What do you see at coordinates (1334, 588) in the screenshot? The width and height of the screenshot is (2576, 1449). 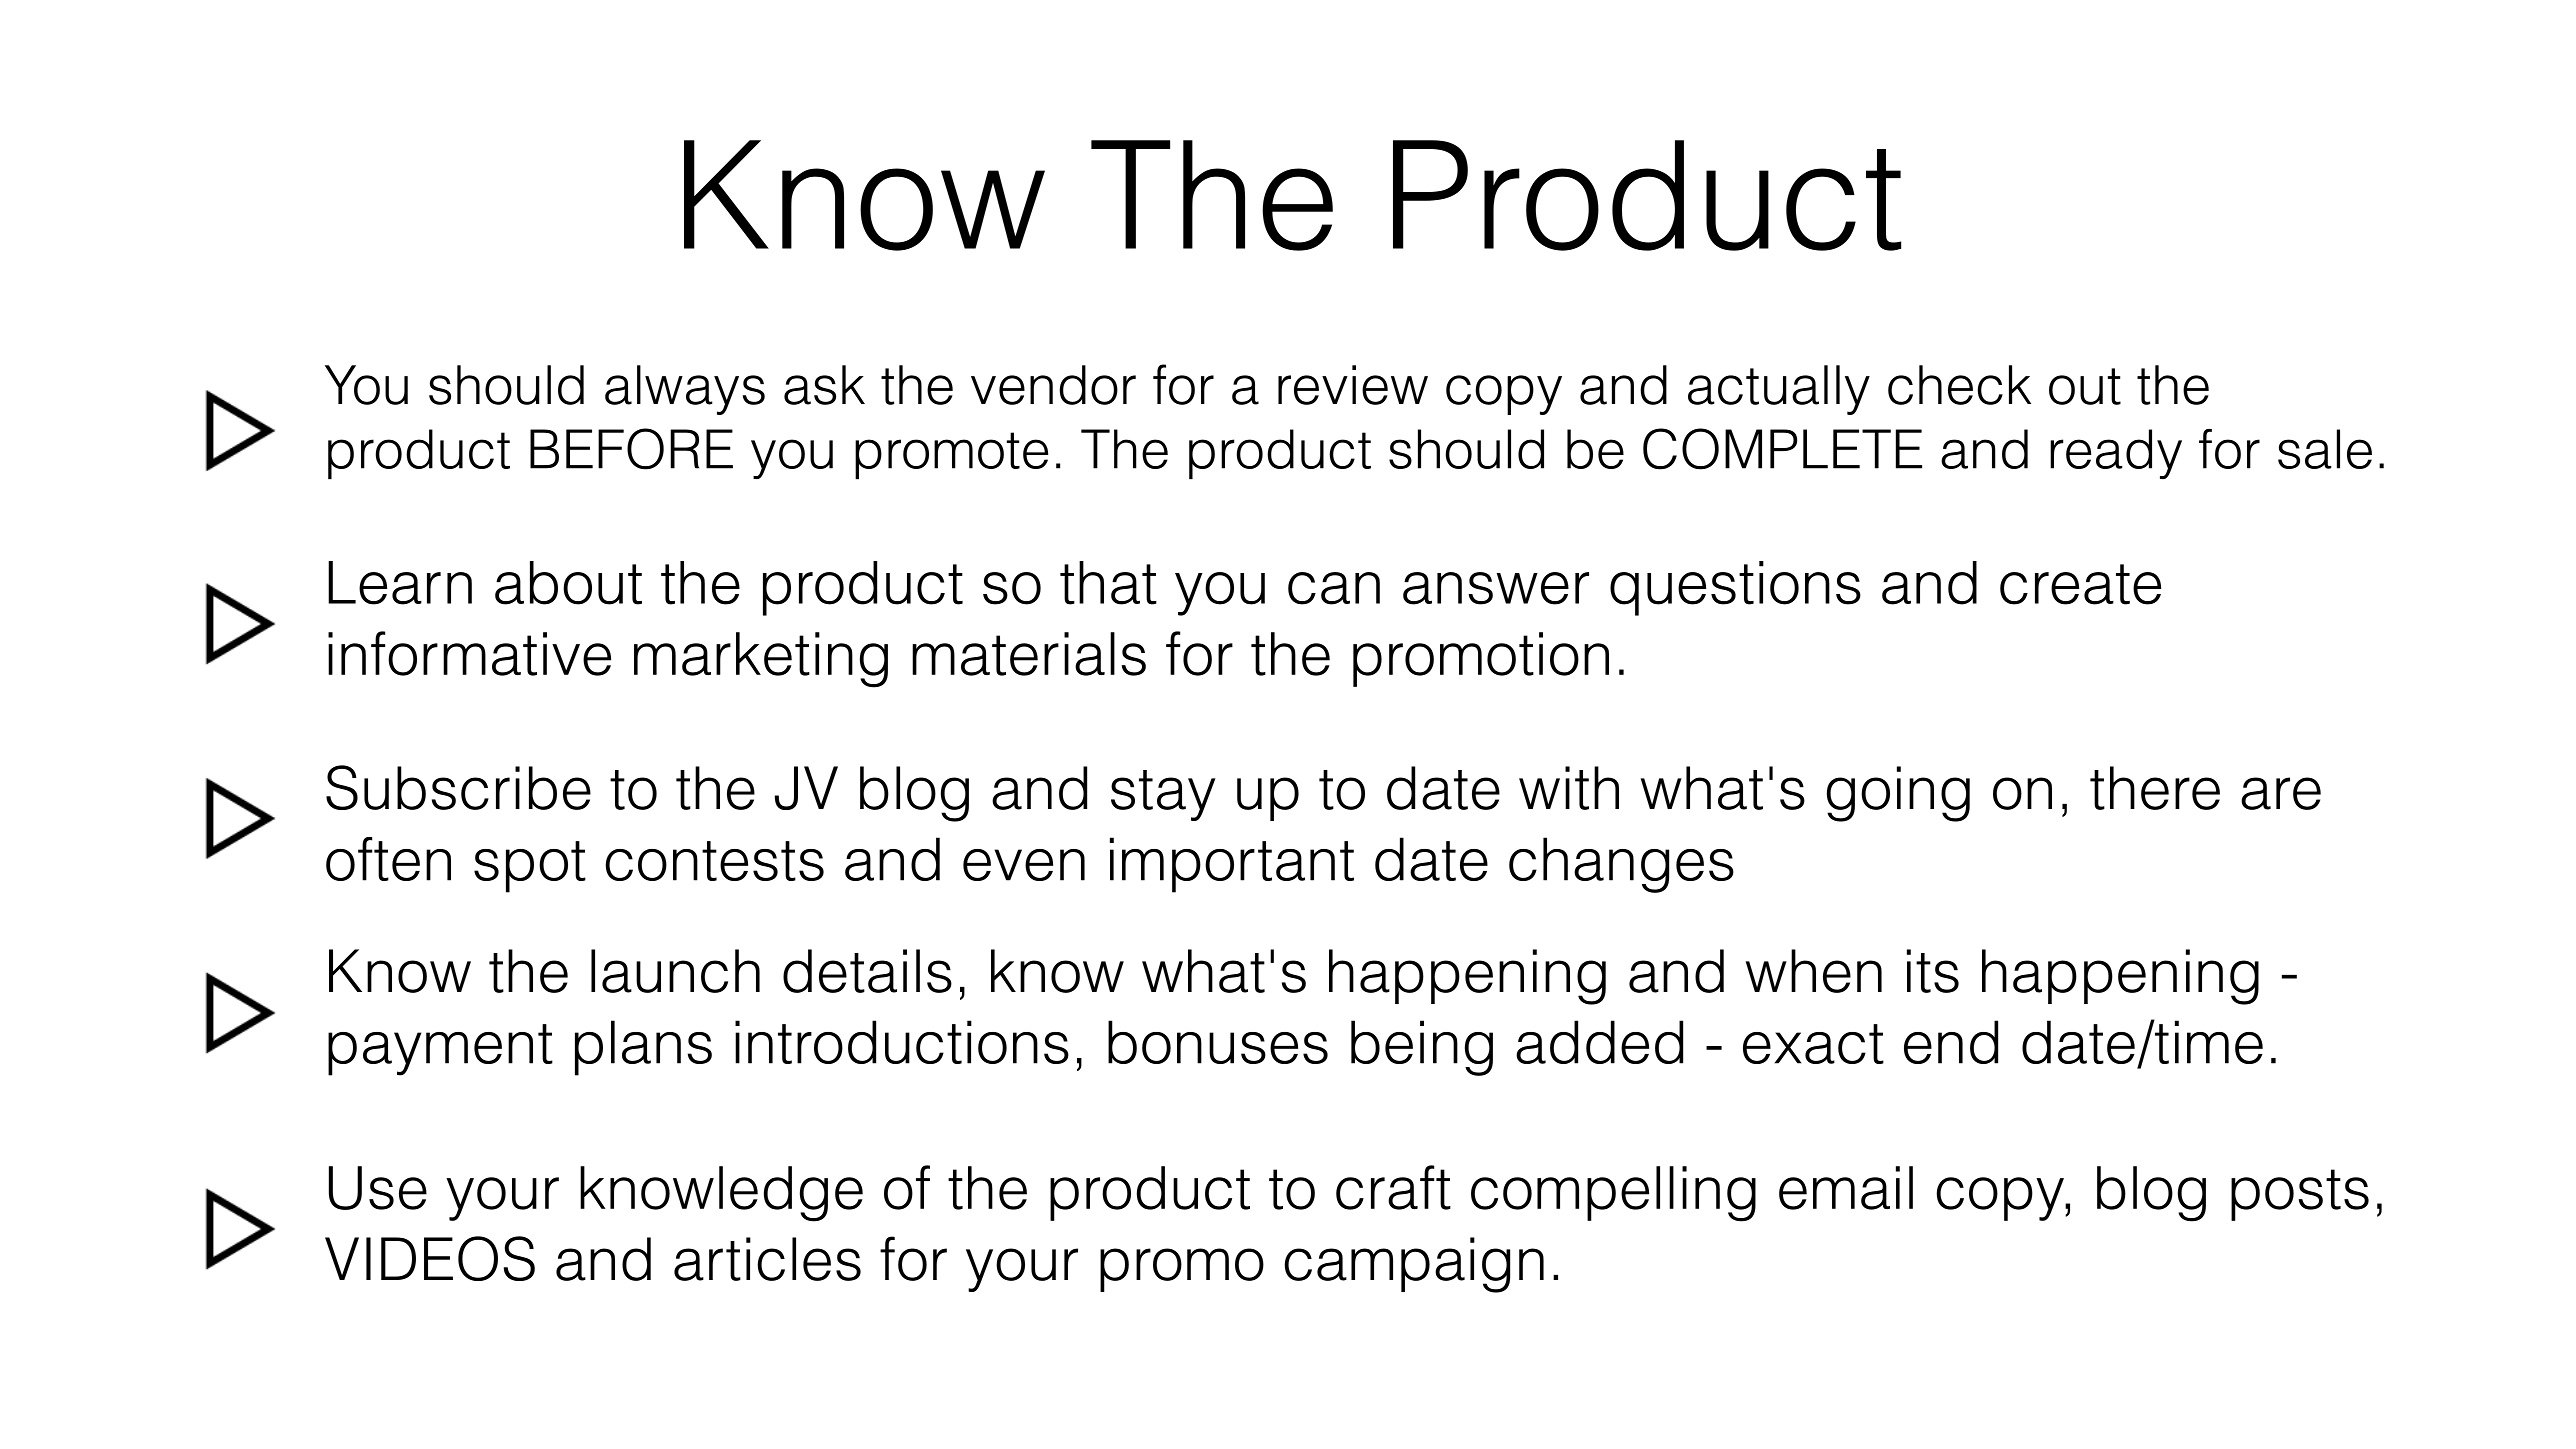 I see `can` at bounding box center [1334, 588].
